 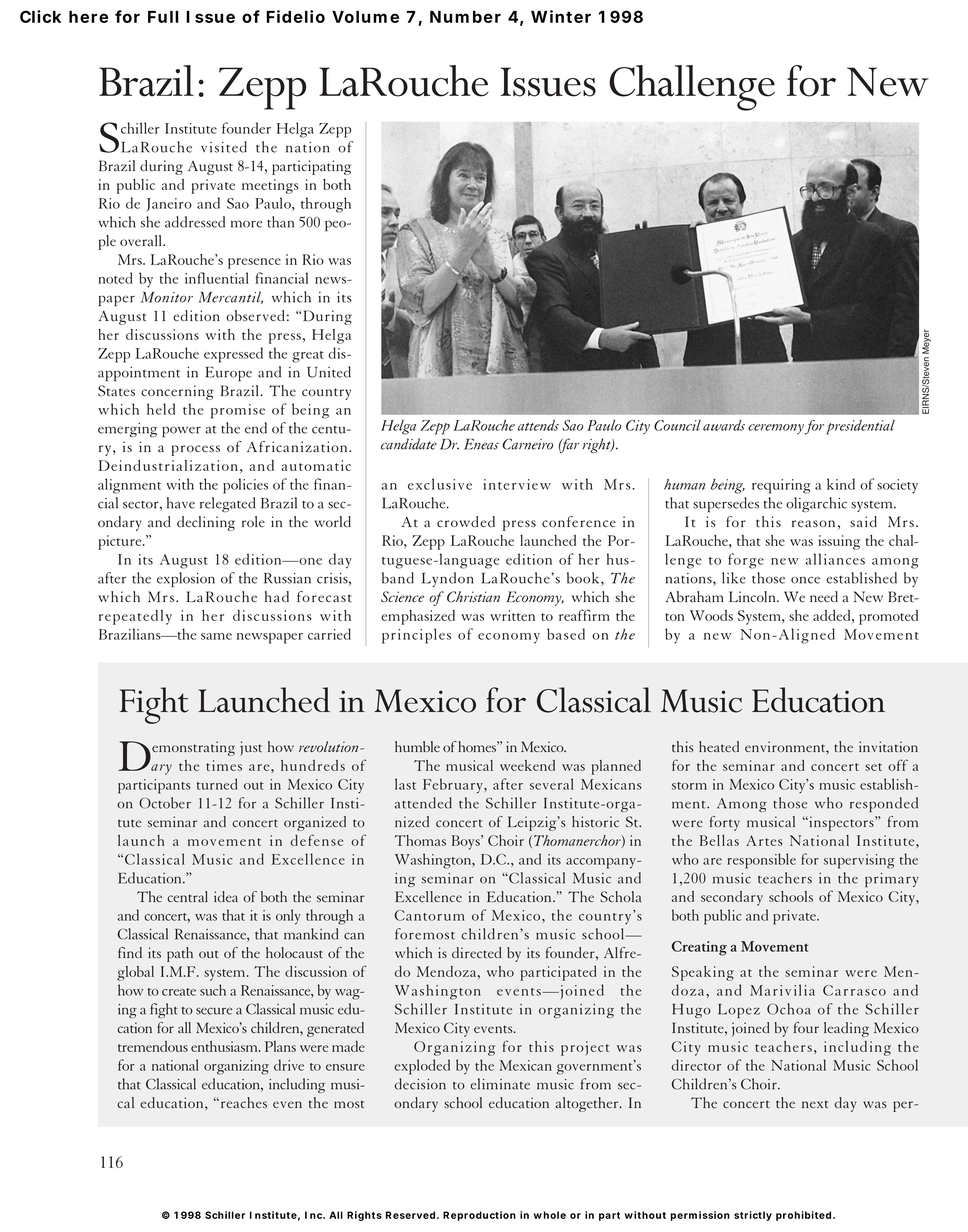 What do you see at coordinates (187, 896) in the screenshot?
I see `central` at bounding box center [187, 896].
